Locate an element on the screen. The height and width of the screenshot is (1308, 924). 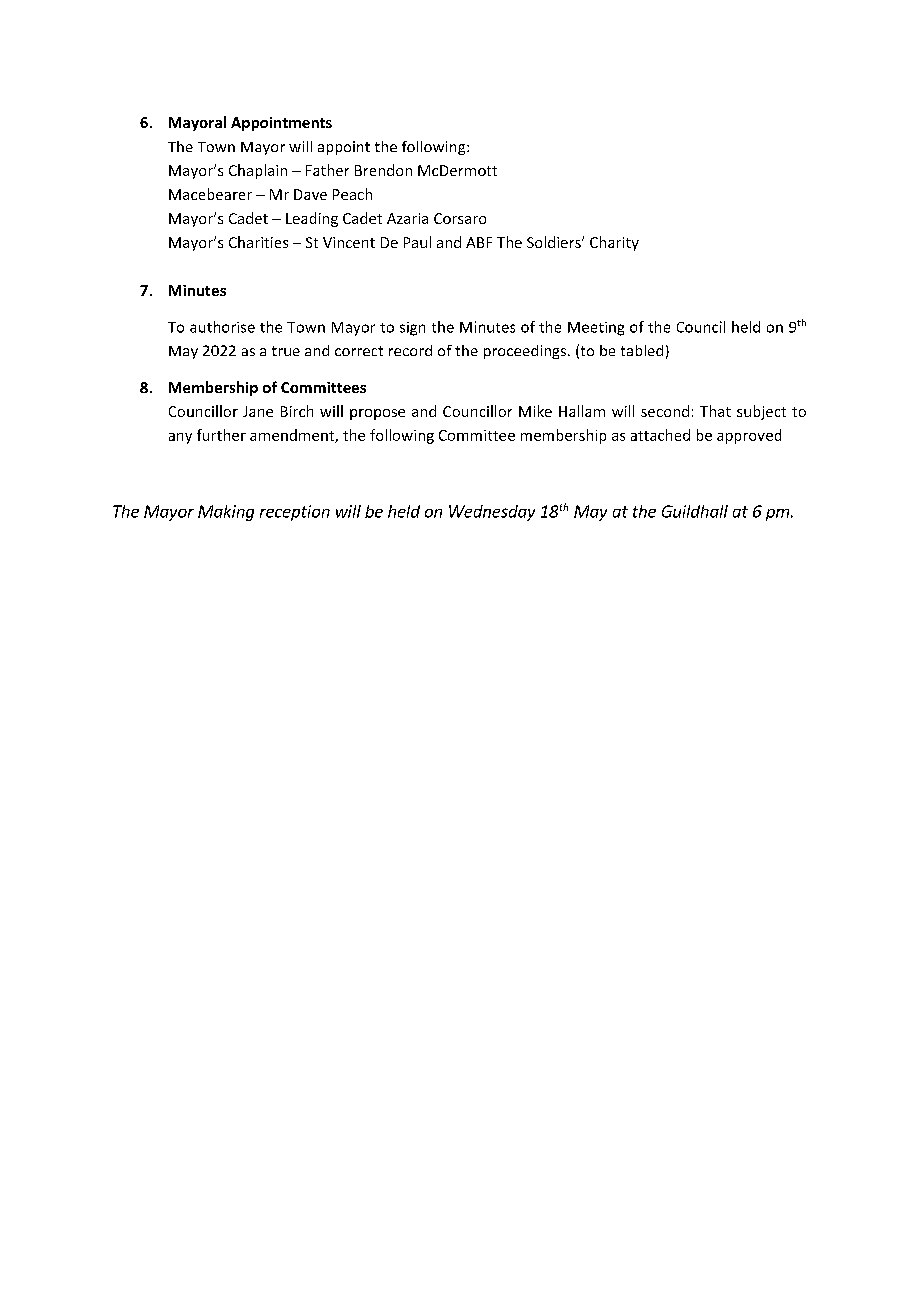
Mike is located at coordinates (535, 411).
